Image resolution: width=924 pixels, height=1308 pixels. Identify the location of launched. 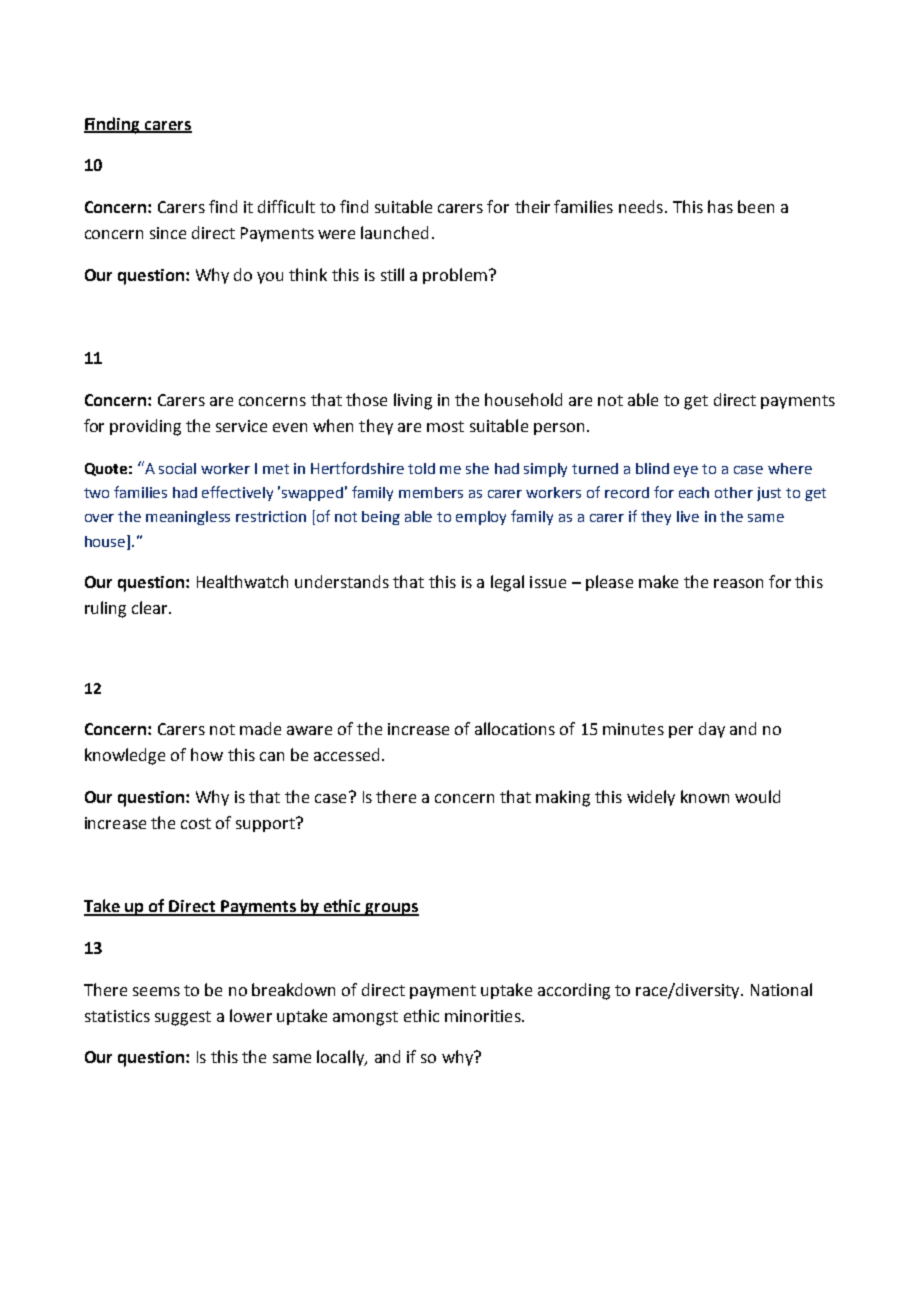
(394, 232).
